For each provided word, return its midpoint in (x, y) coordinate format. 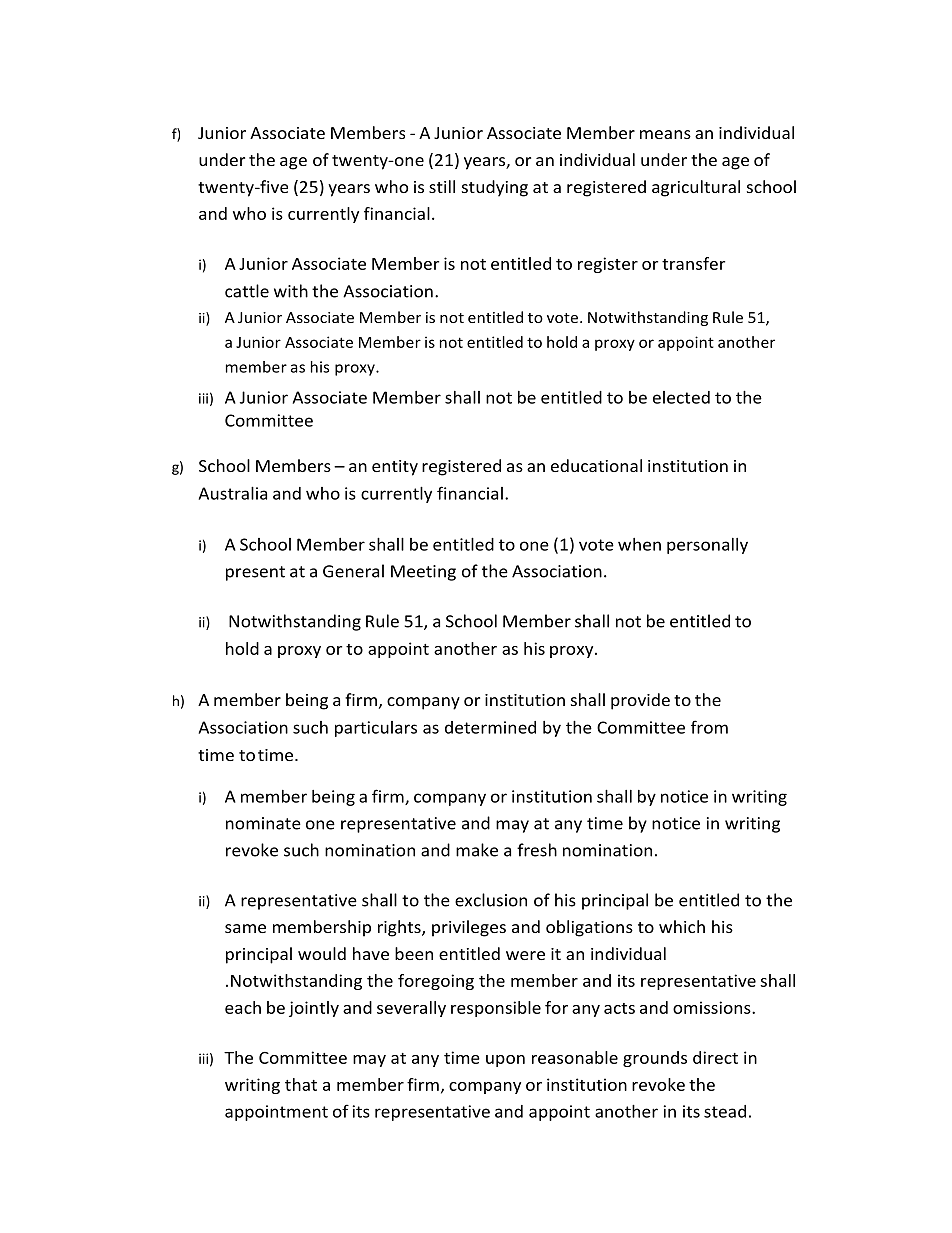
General (353, 571)
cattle (247, 291)
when (639, 544)
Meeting (423, 573)
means (665, 134)
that (301, 1084)
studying (495, 188)
